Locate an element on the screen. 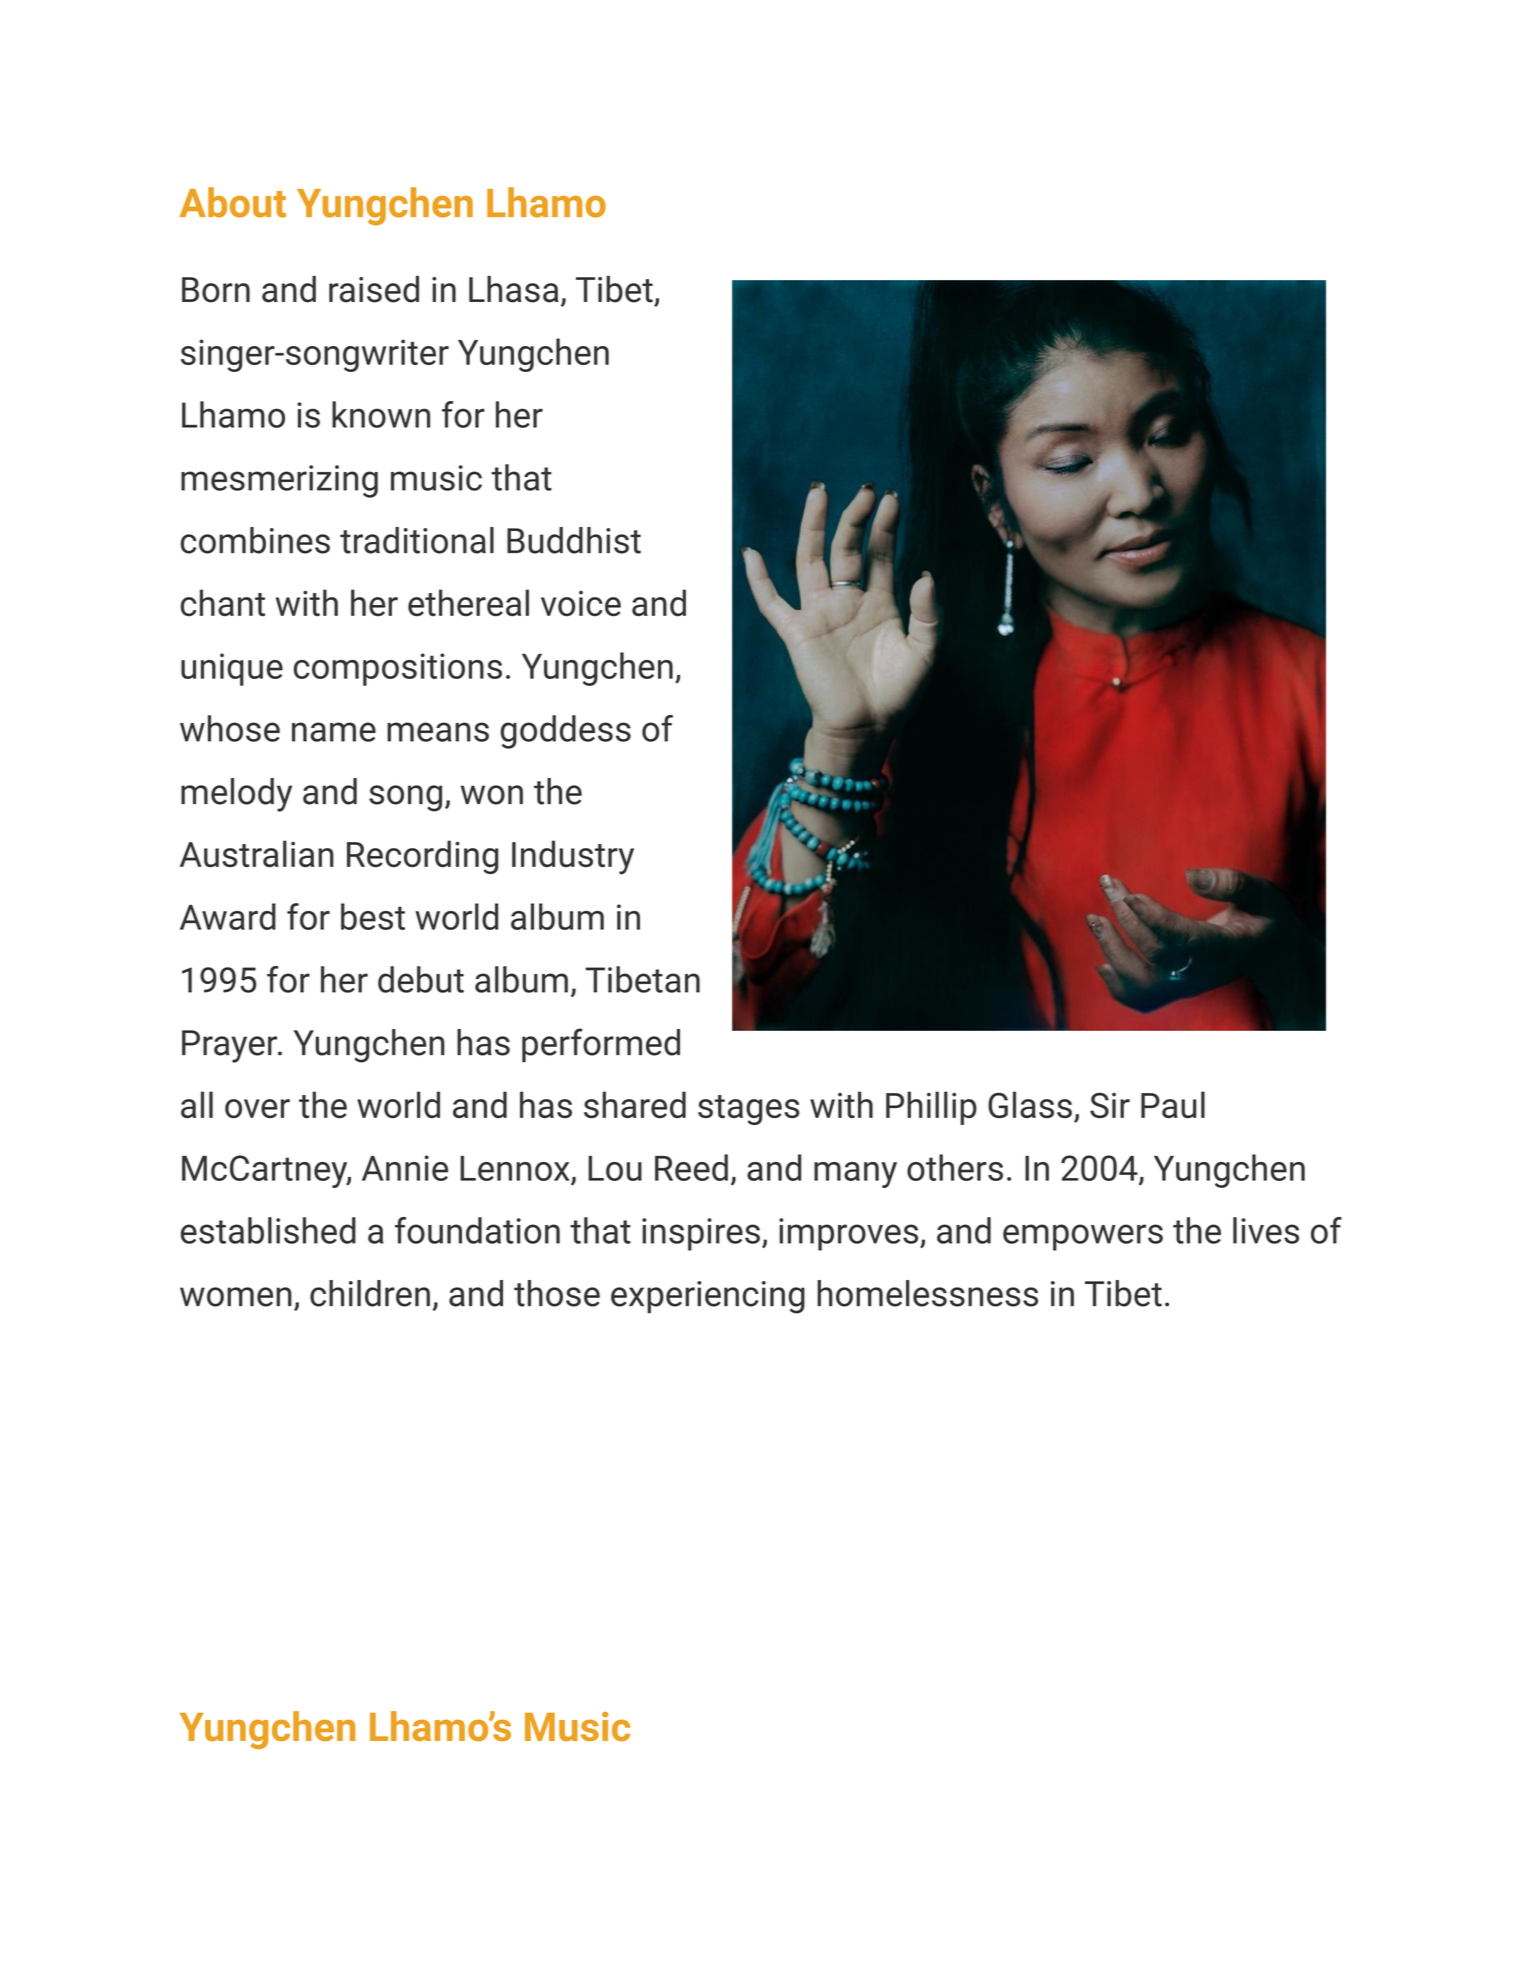 Image resolution: width=1524 pixels, height=1972 pixels. About is located at coordinates (233, 202).
